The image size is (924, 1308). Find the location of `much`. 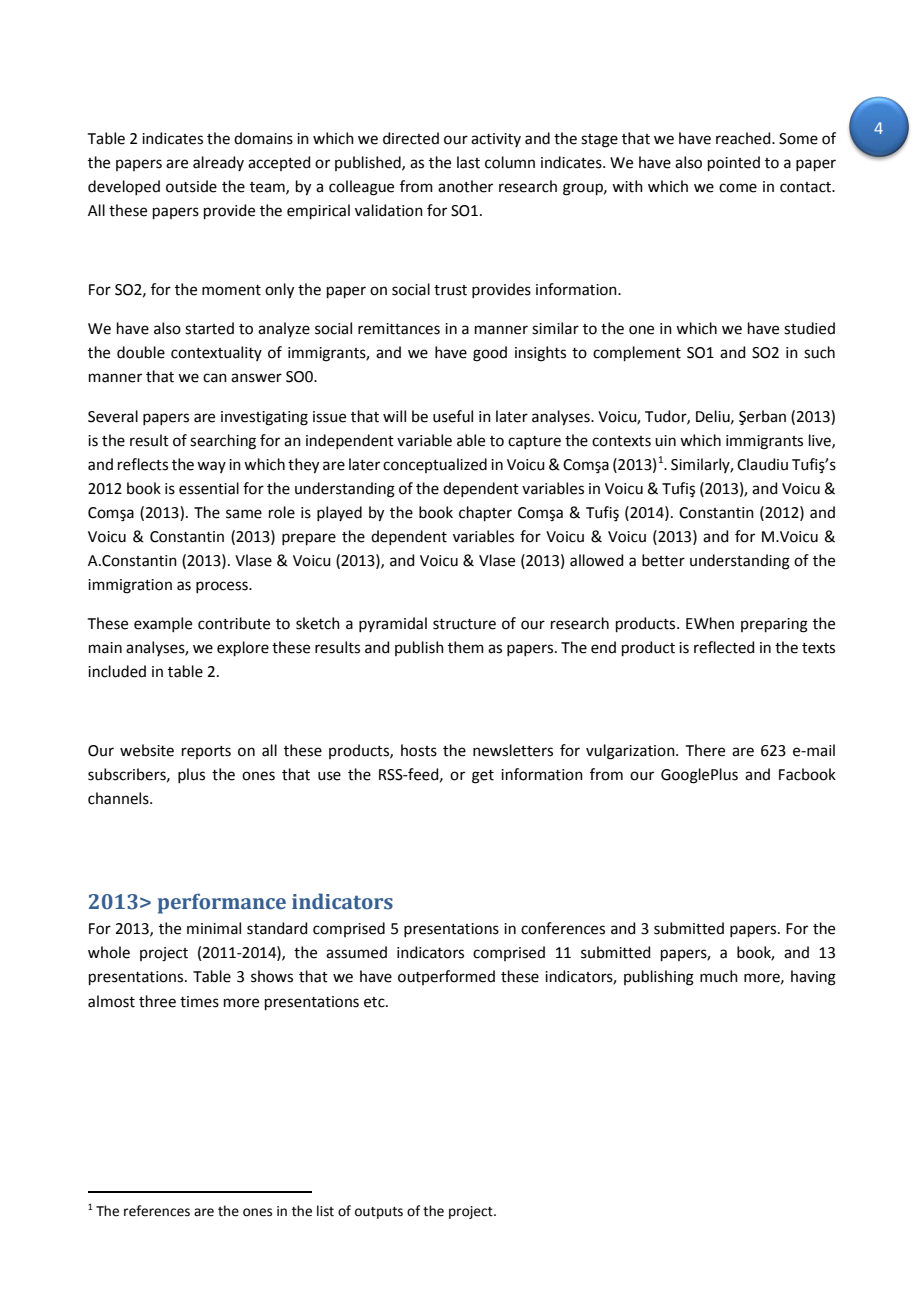

much is located at coordinates (719, 976).
